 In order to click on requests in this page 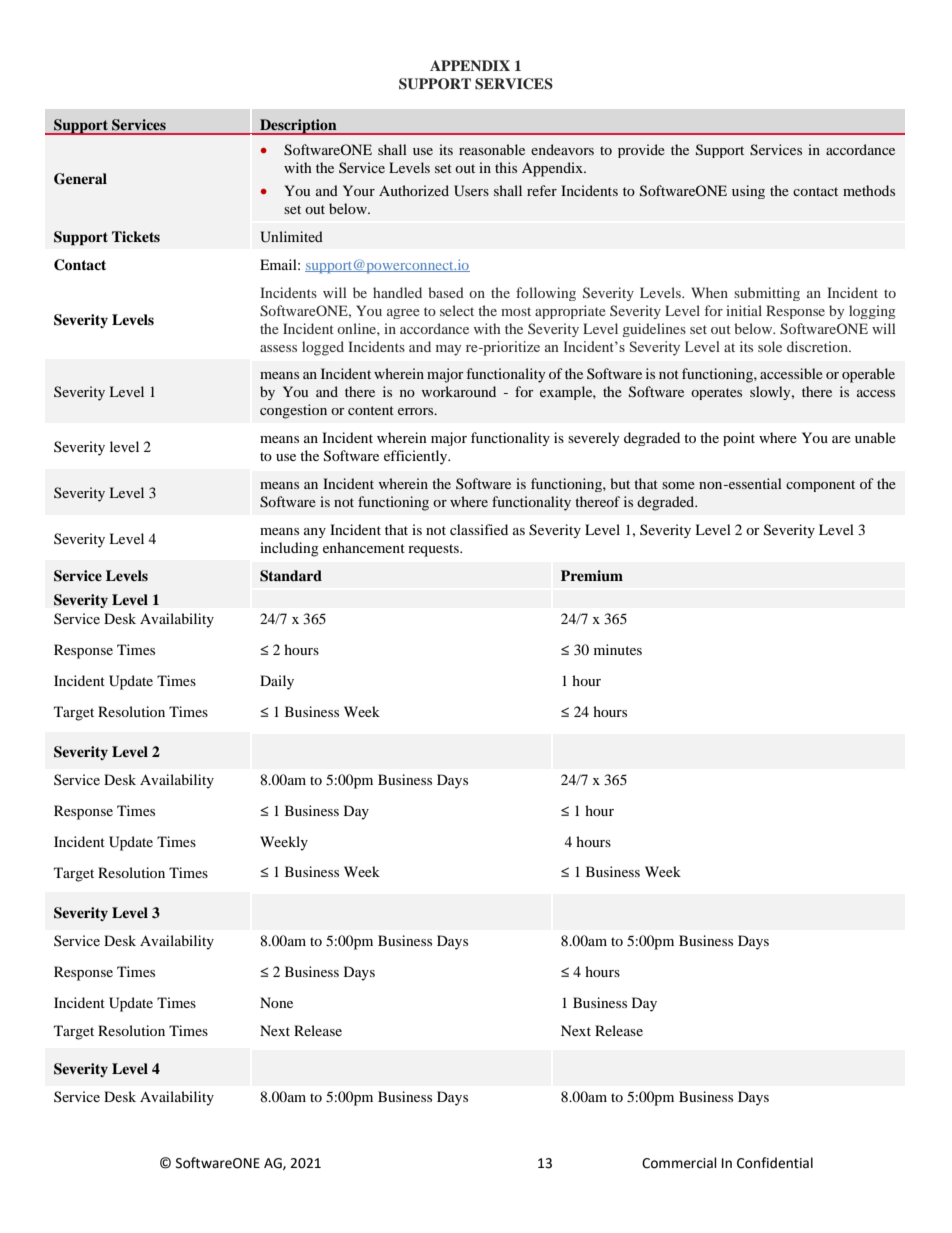, I will do `click(434, 550)`.
